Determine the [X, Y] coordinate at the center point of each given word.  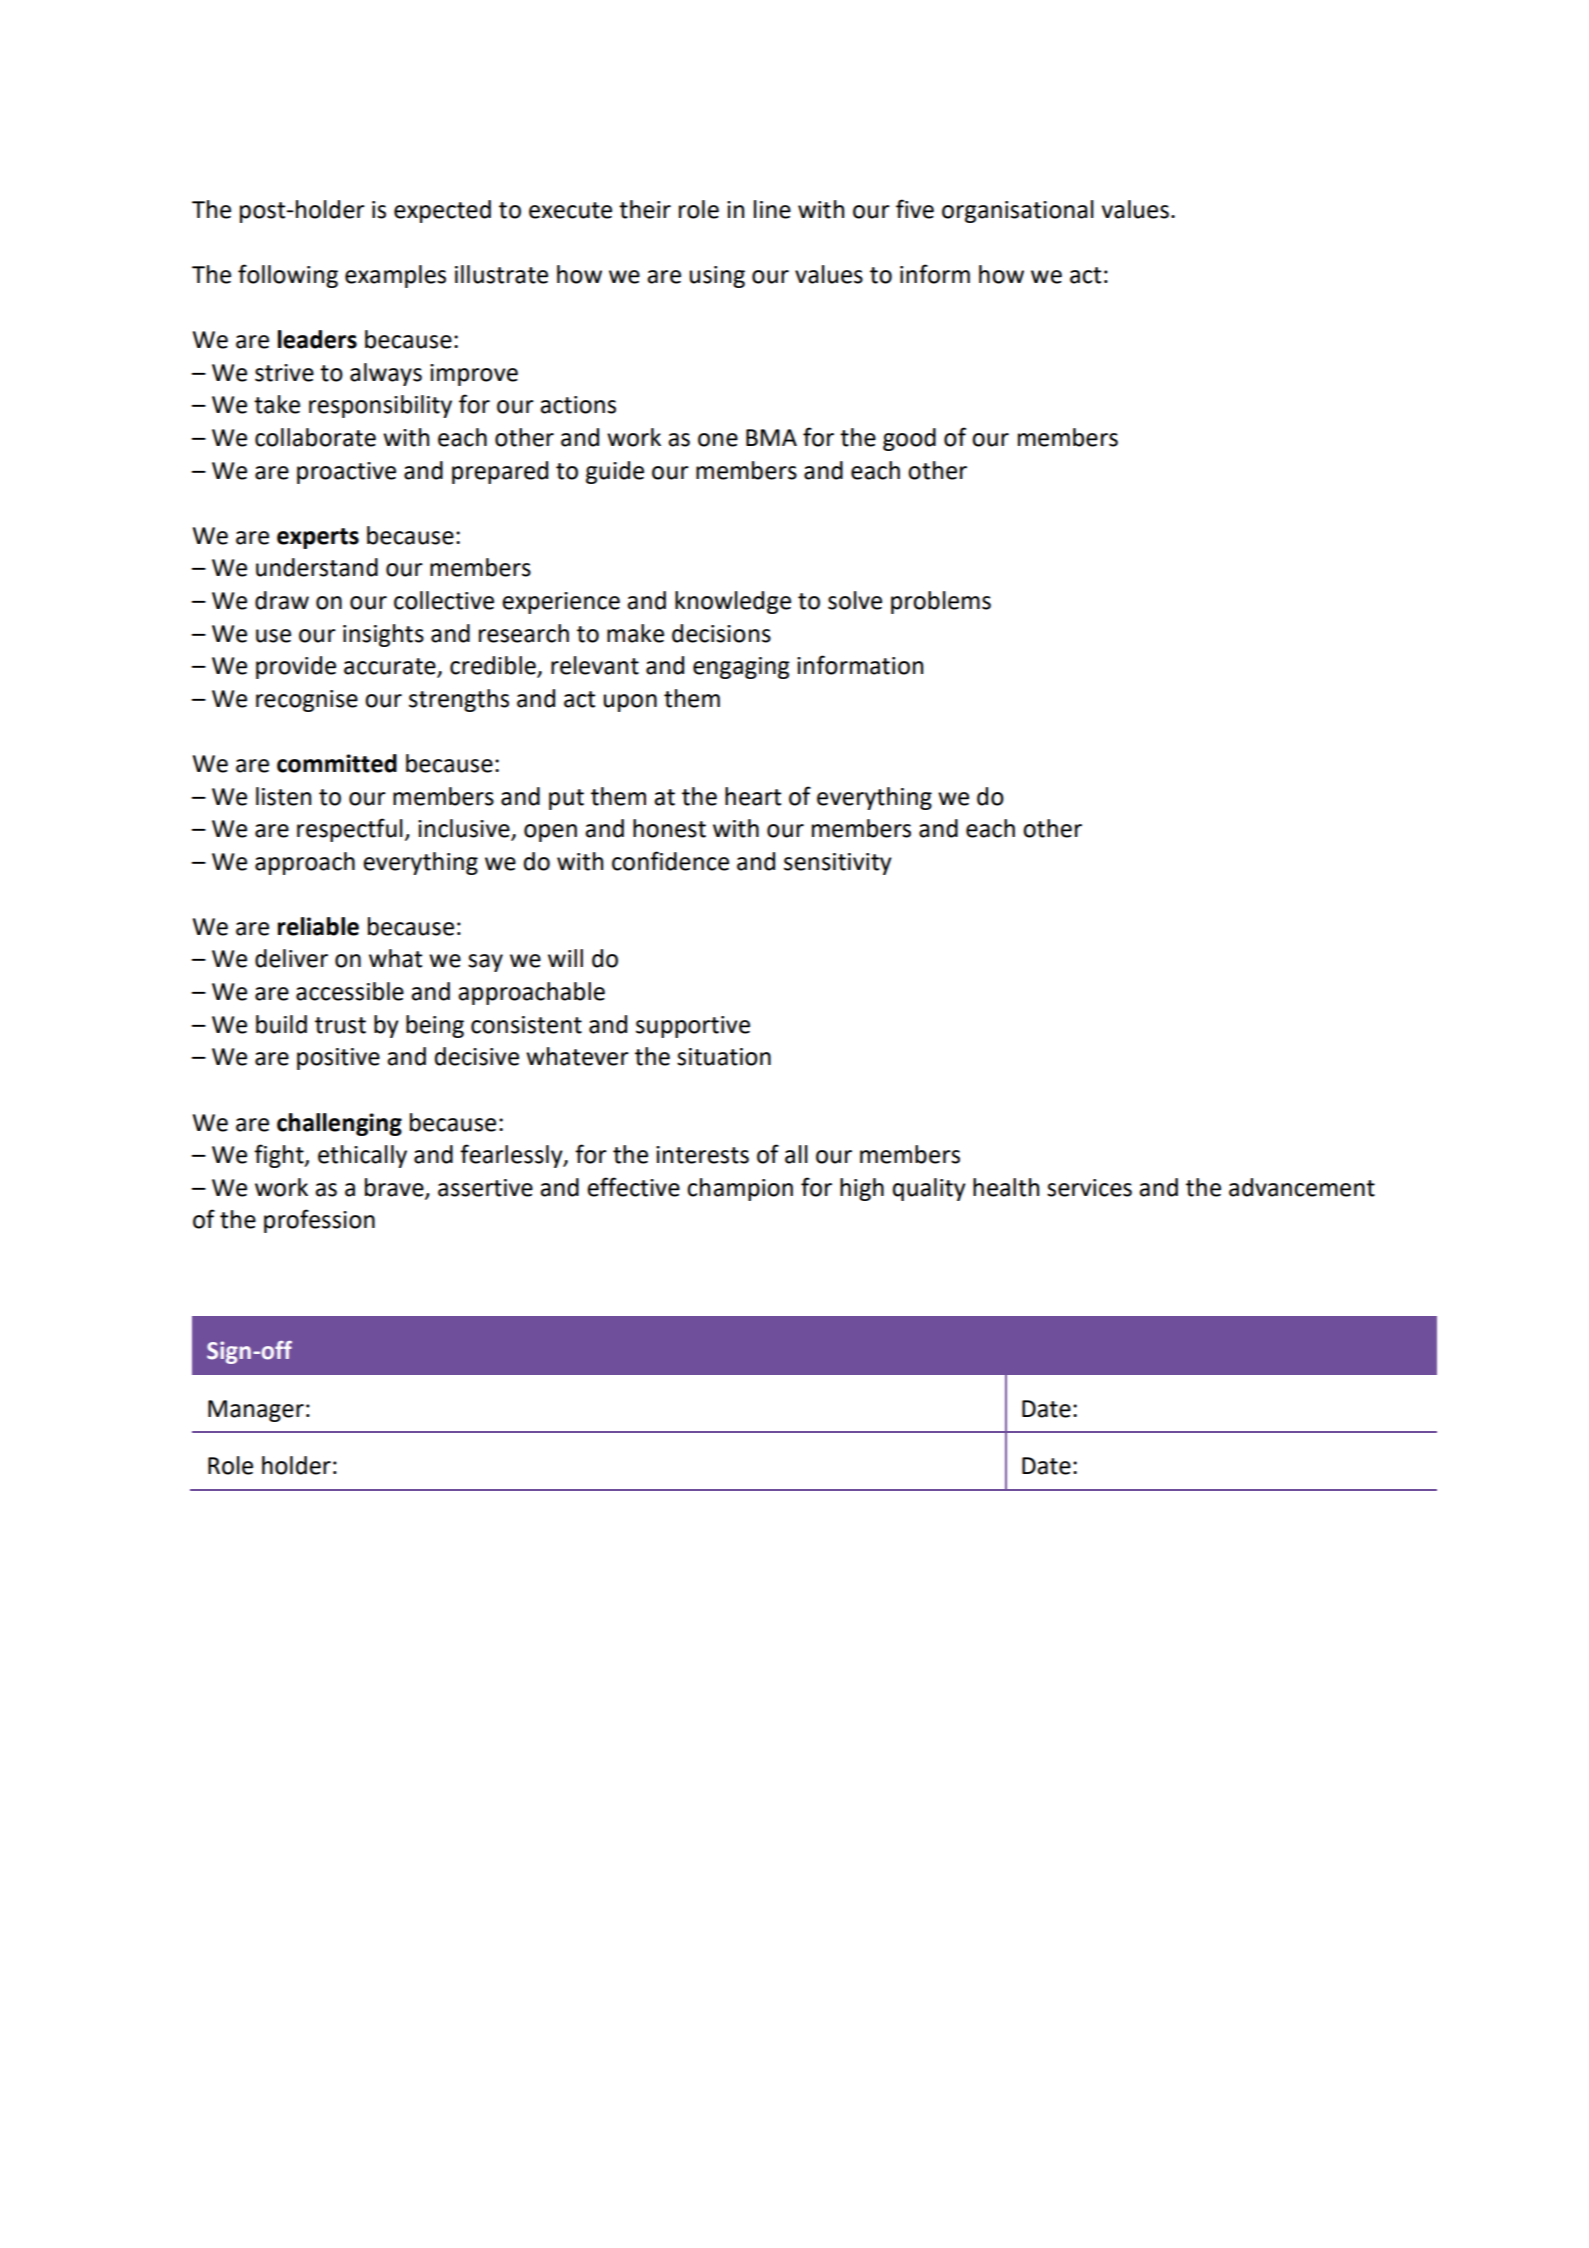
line [772, 209]
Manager [256, 1411]
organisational [1018, 211]
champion [740, 1189]
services [1089, 1188]
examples [395, 276]
